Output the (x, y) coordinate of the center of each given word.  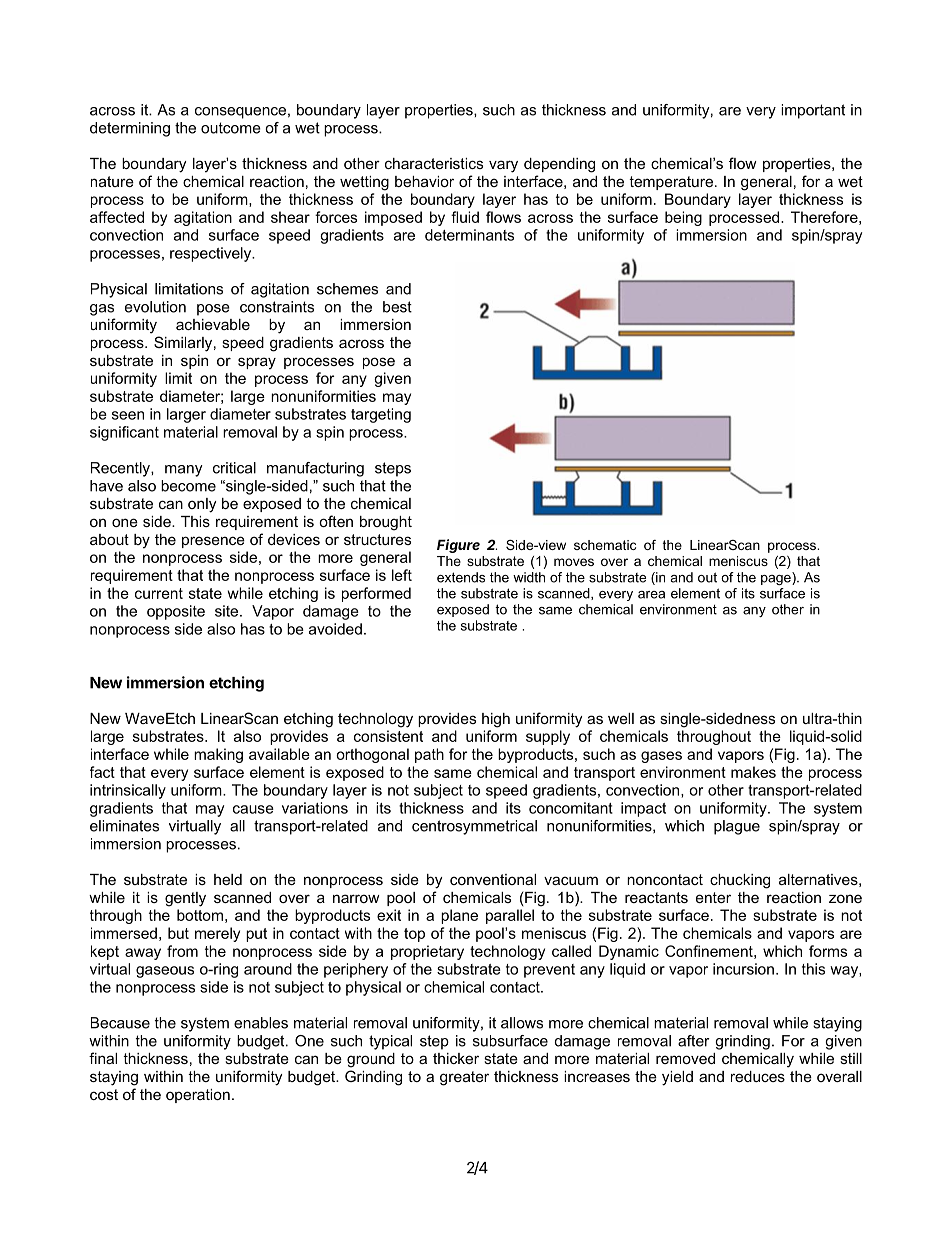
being (683, 218)
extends (461, 577)
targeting (381, 415)
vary (503, 166)
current (159, 593)
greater (464, 1078)
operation (198, 1096)
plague (737, 827)
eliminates (124, 826)
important (813, 111)
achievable (213, 324)
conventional (493, 879)
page (777, 578)
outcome (231, 128)
